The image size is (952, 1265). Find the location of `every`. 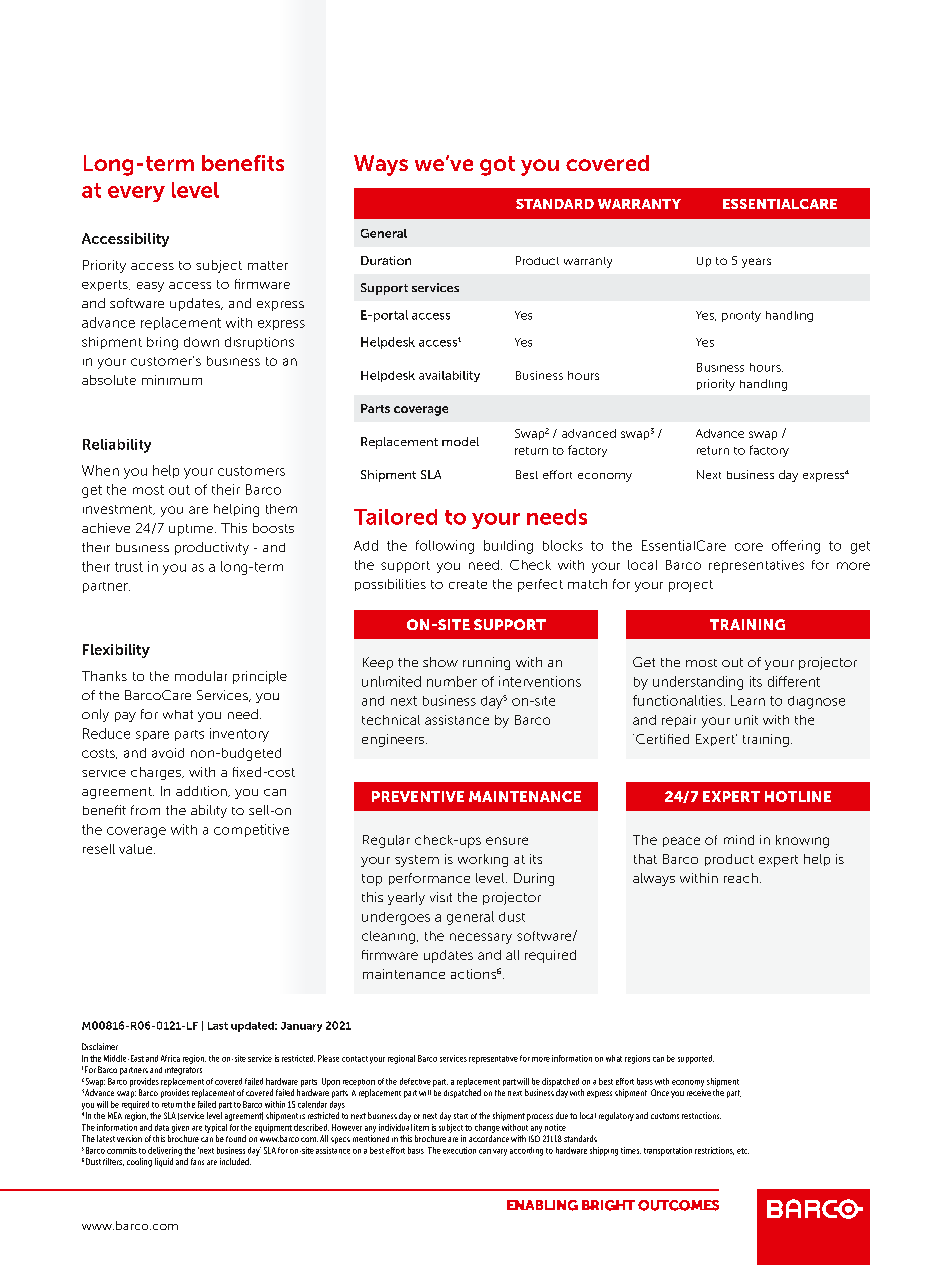

every is located at coordinates (136, 194).
